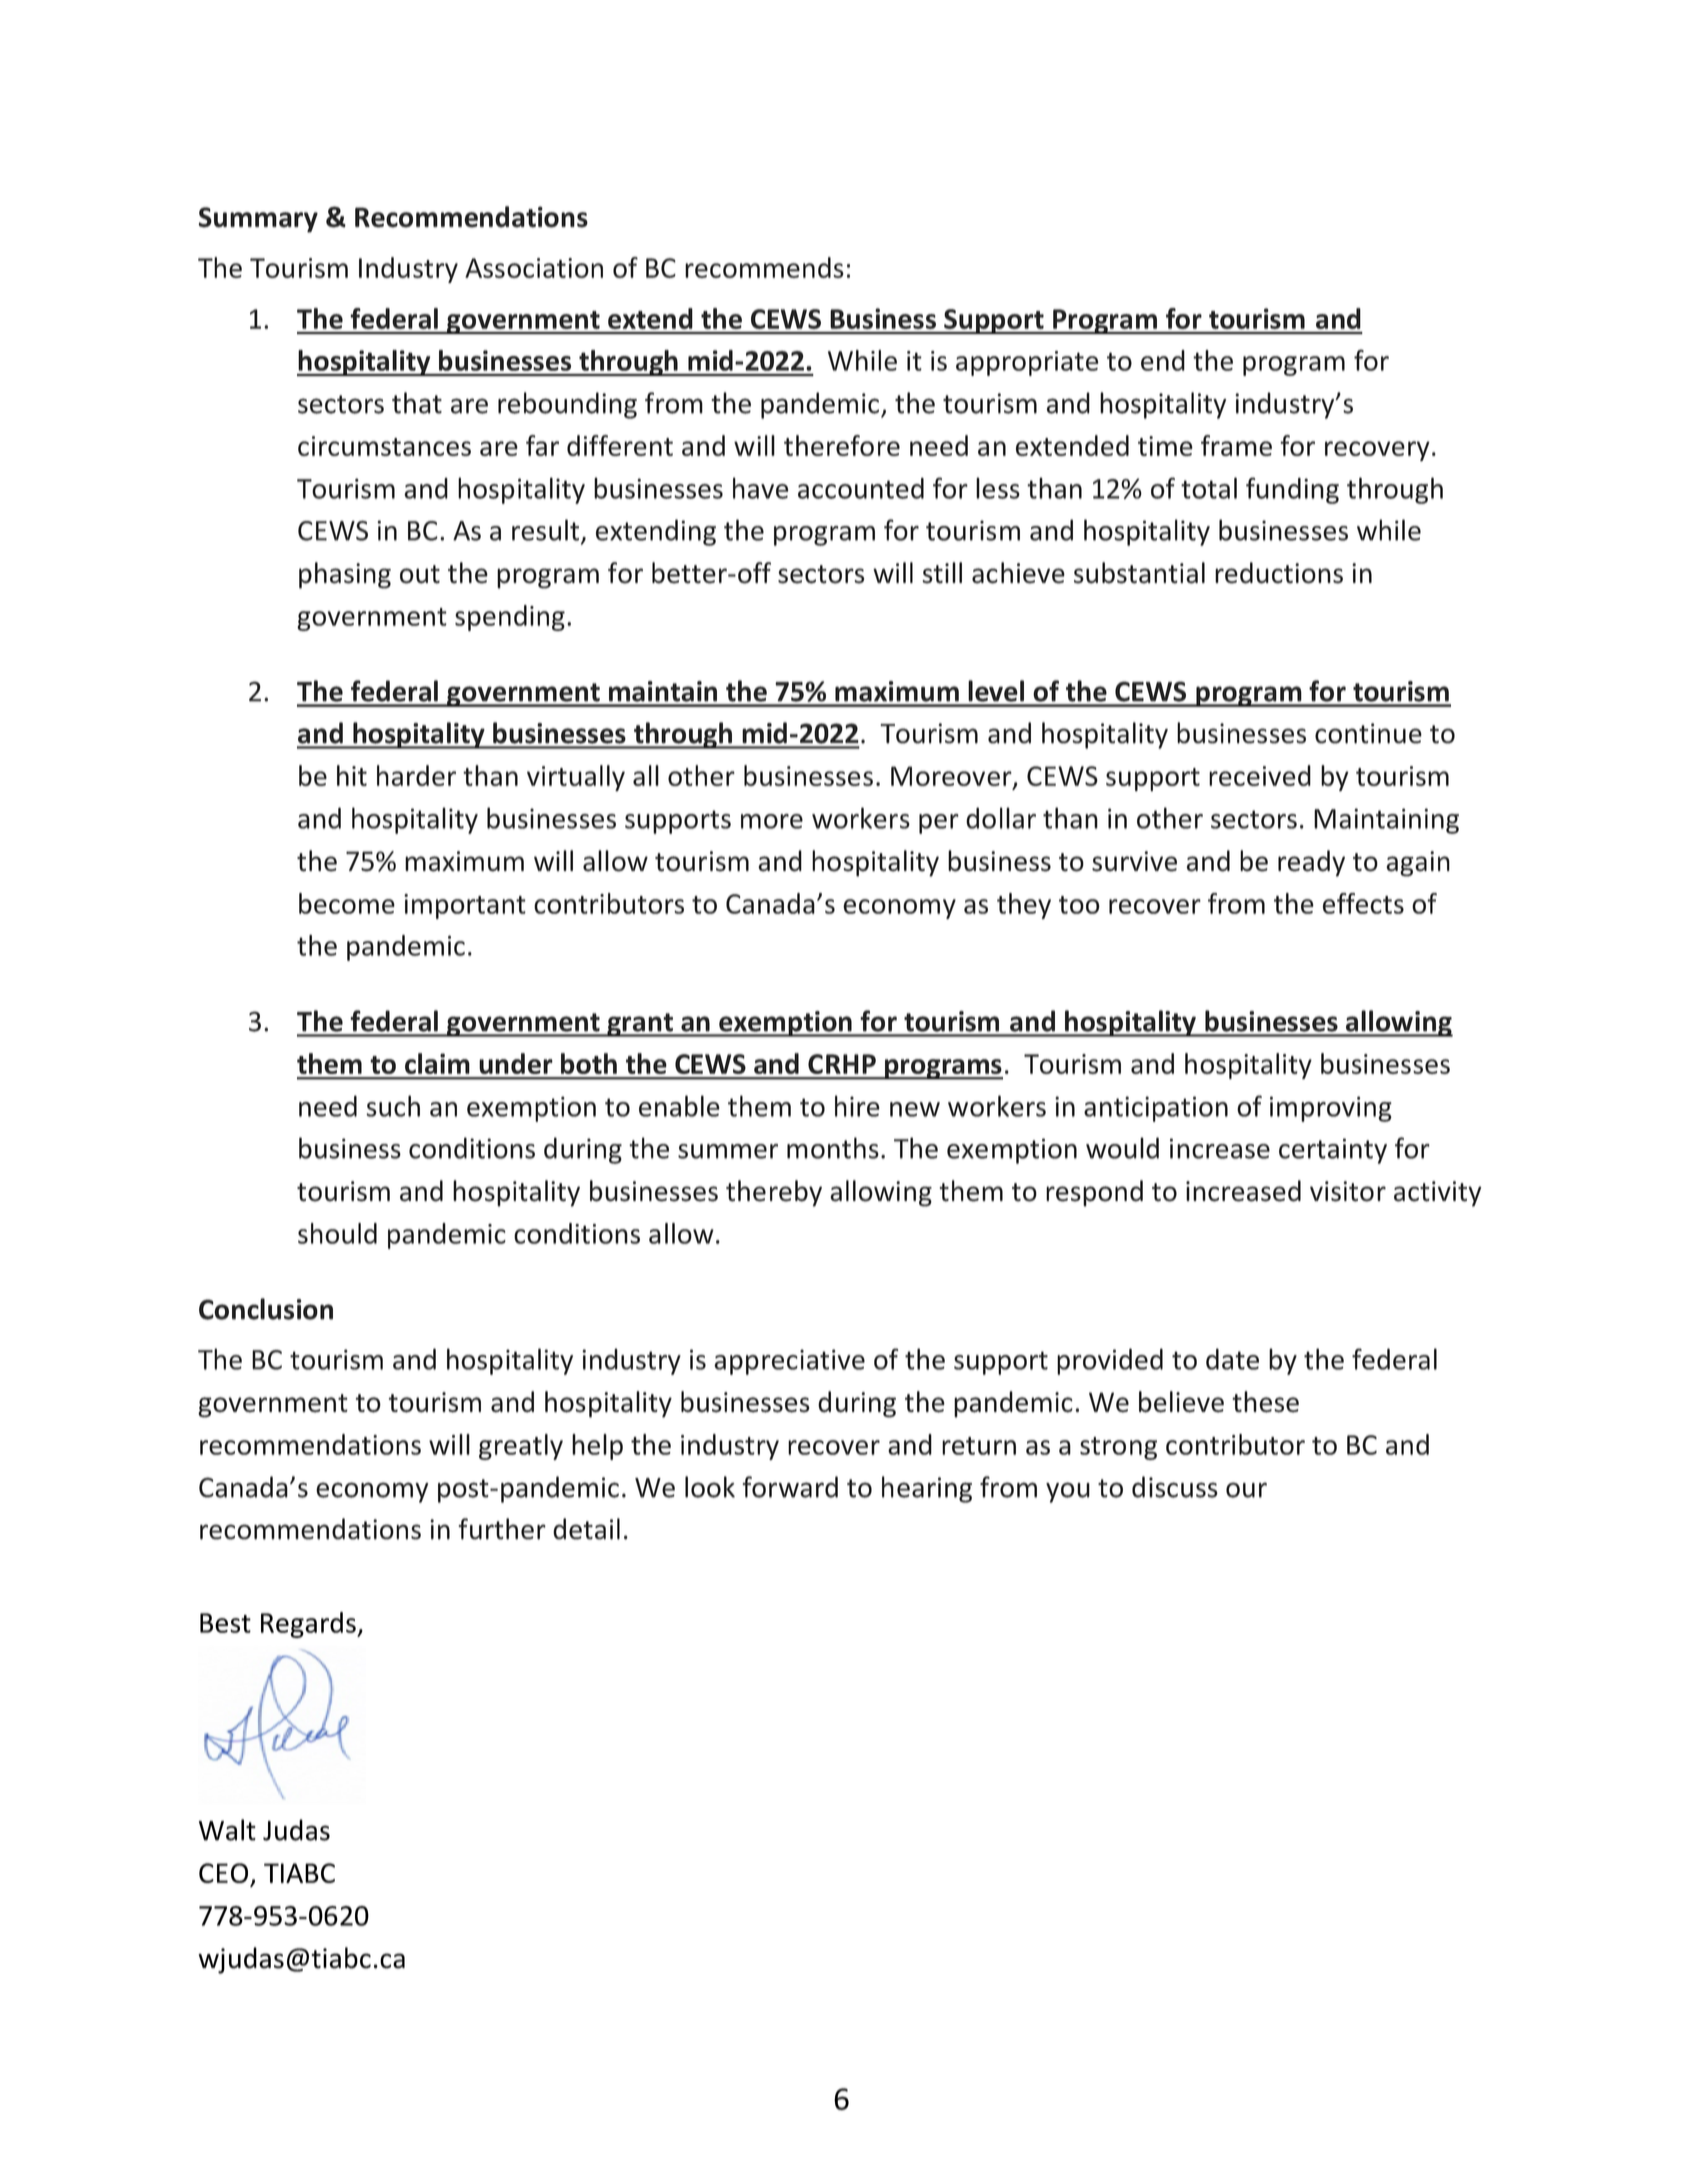 This document has height=2177, width=1682. What do you see at coordinates (790, 1487) in the document?
I see `forward` at bounding box center [790, 1487].
